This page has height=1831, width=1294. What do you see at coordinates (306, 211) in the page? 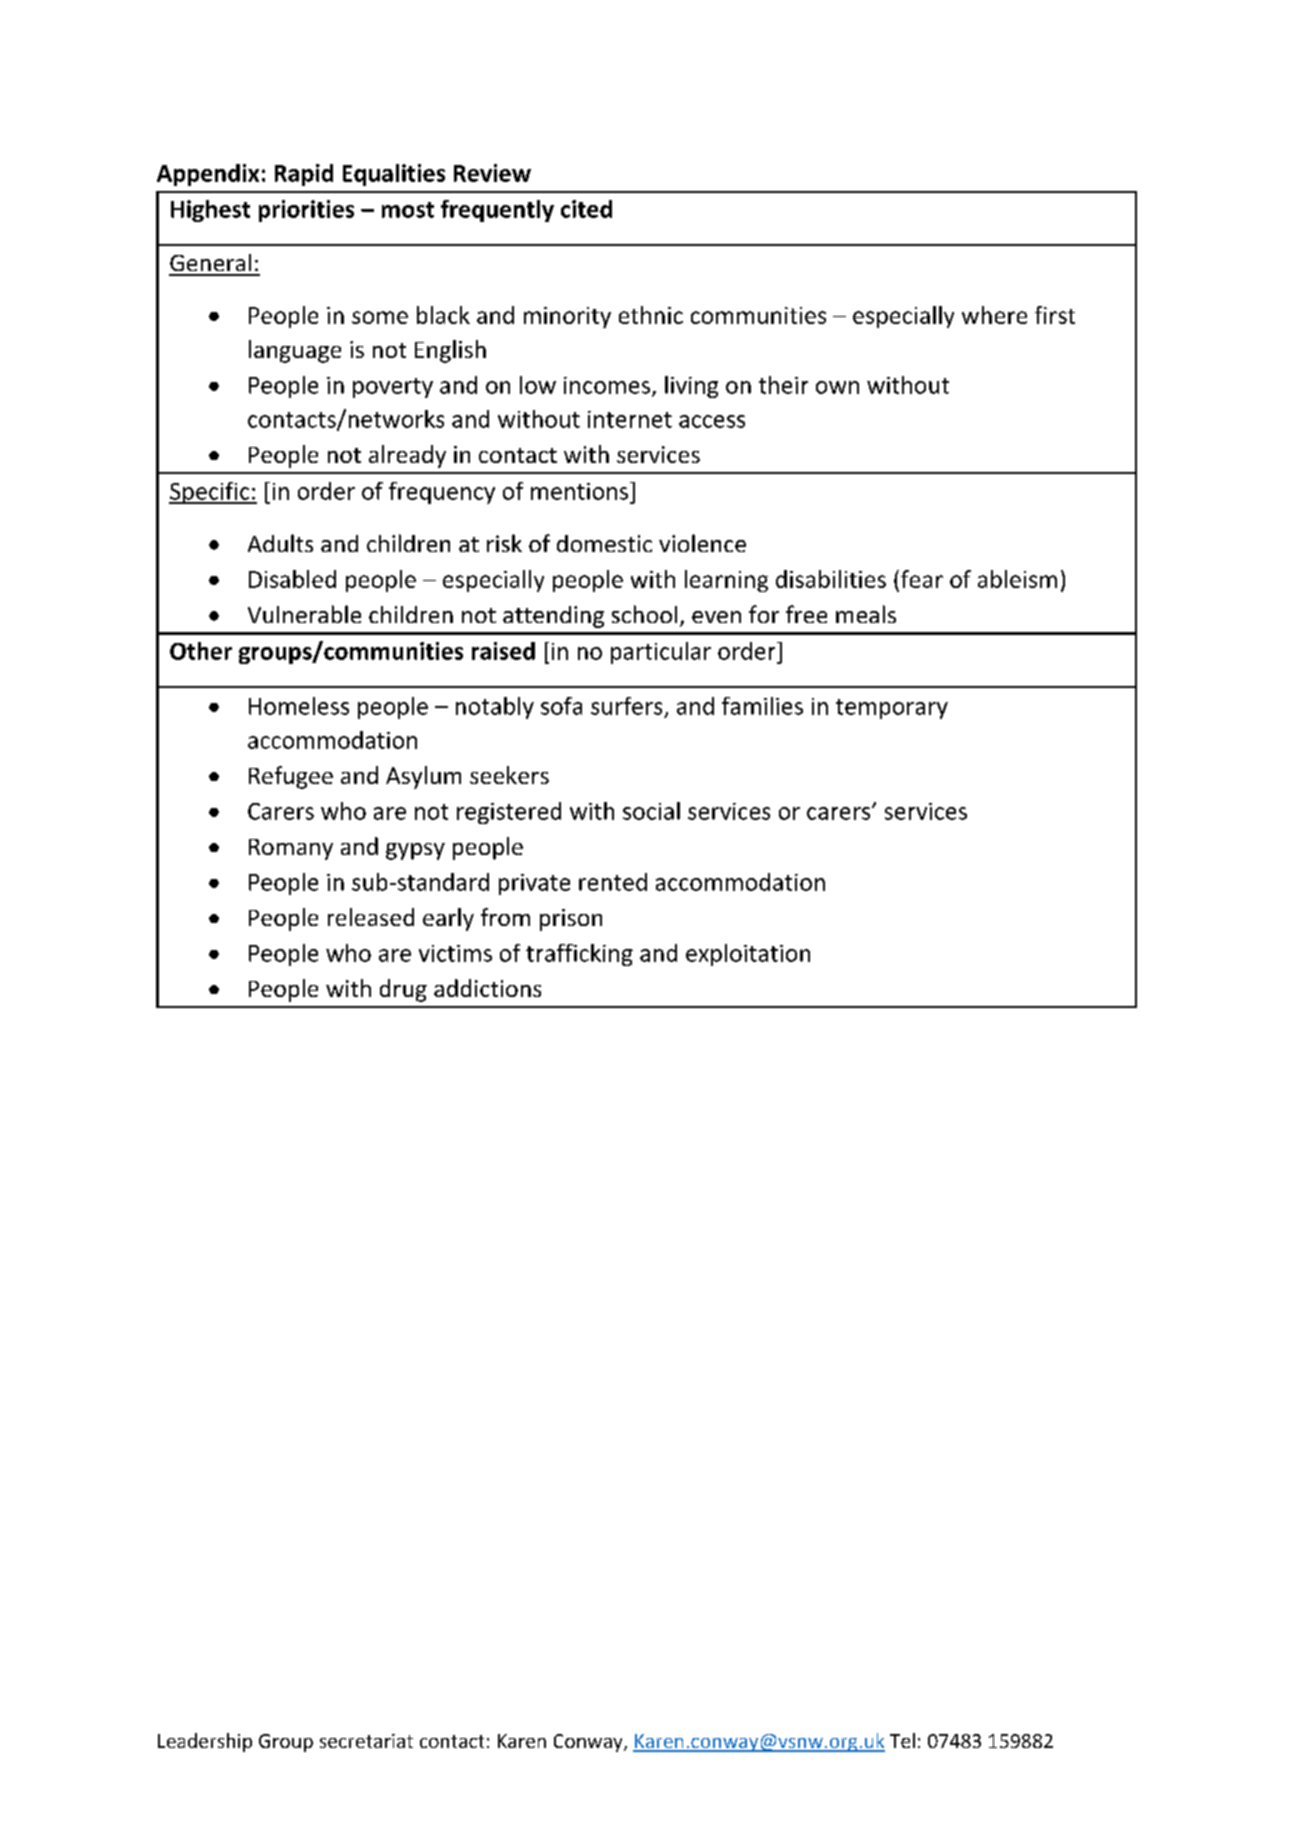
I see `priorities` at bounding box center [306, 211].
